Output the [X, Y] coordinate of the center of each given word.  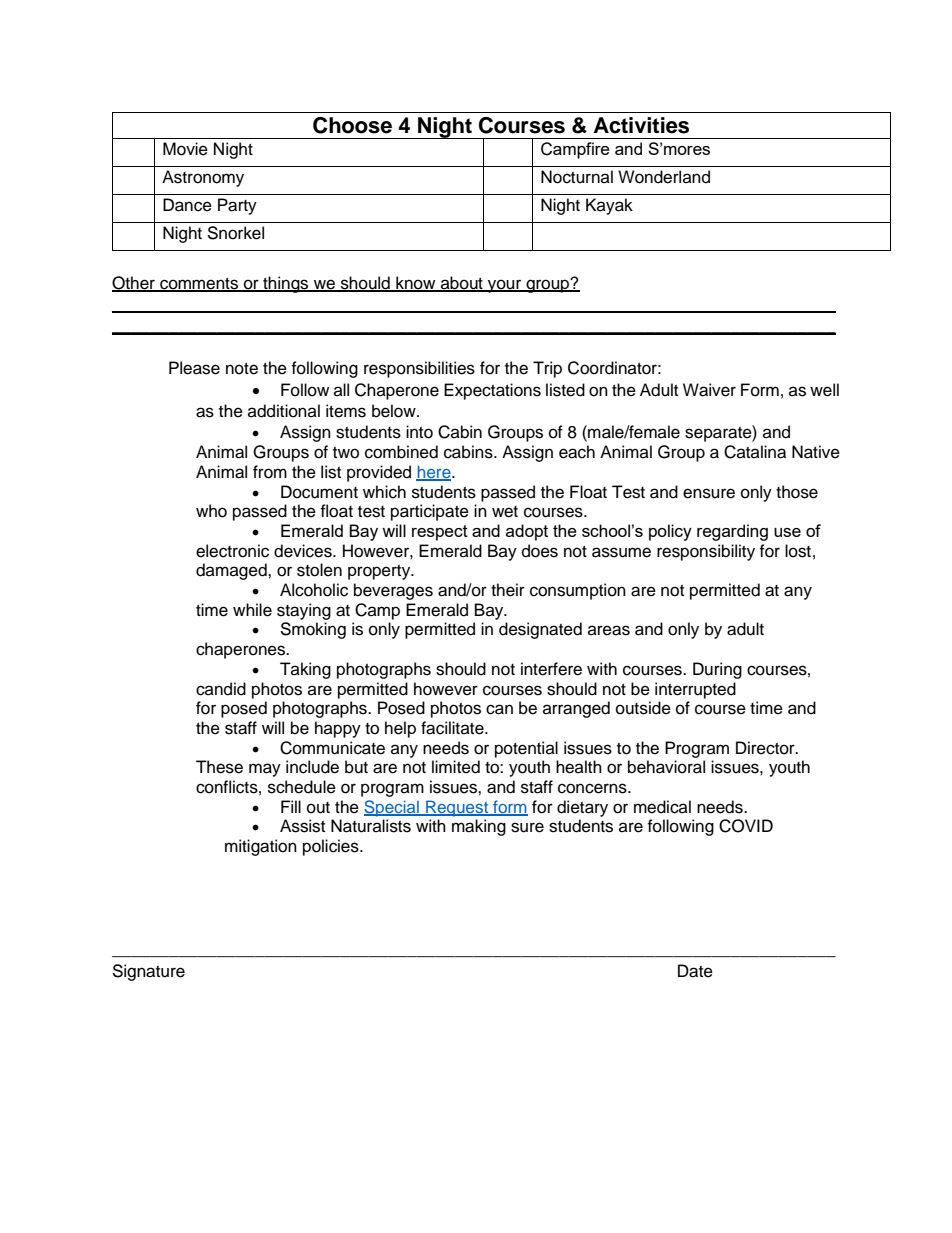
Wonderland [664, 177]
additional [284, 411]
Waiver [709, 390]
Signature [148, 972]
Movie [185, 149]
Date [695, 971]
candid [221, 689]
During [717, 670]
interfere [551, 669]
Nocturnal [577, 177]
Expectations [492, 391]
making [479, 827]
